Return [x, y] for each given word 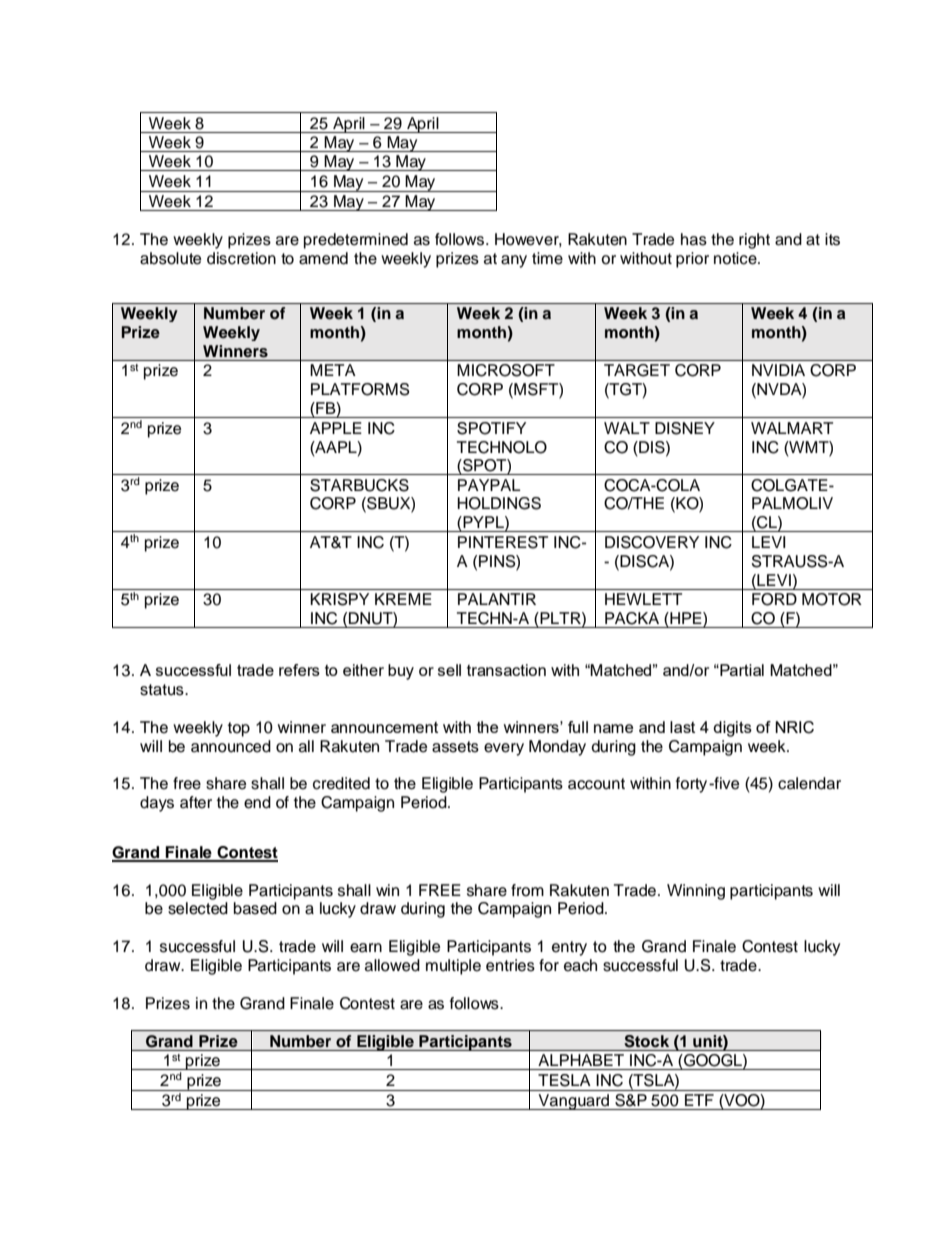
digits [732, 729]
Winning [696, 892]
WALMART [792, 428]
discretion [241, 258]
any [514, 261]
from [527, 890]
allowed [392, 965]
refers [299, 670]
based [255, 908]
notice [736, 258]
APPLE [336, 428]
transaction [506, 670]
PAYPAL [489, 485]
